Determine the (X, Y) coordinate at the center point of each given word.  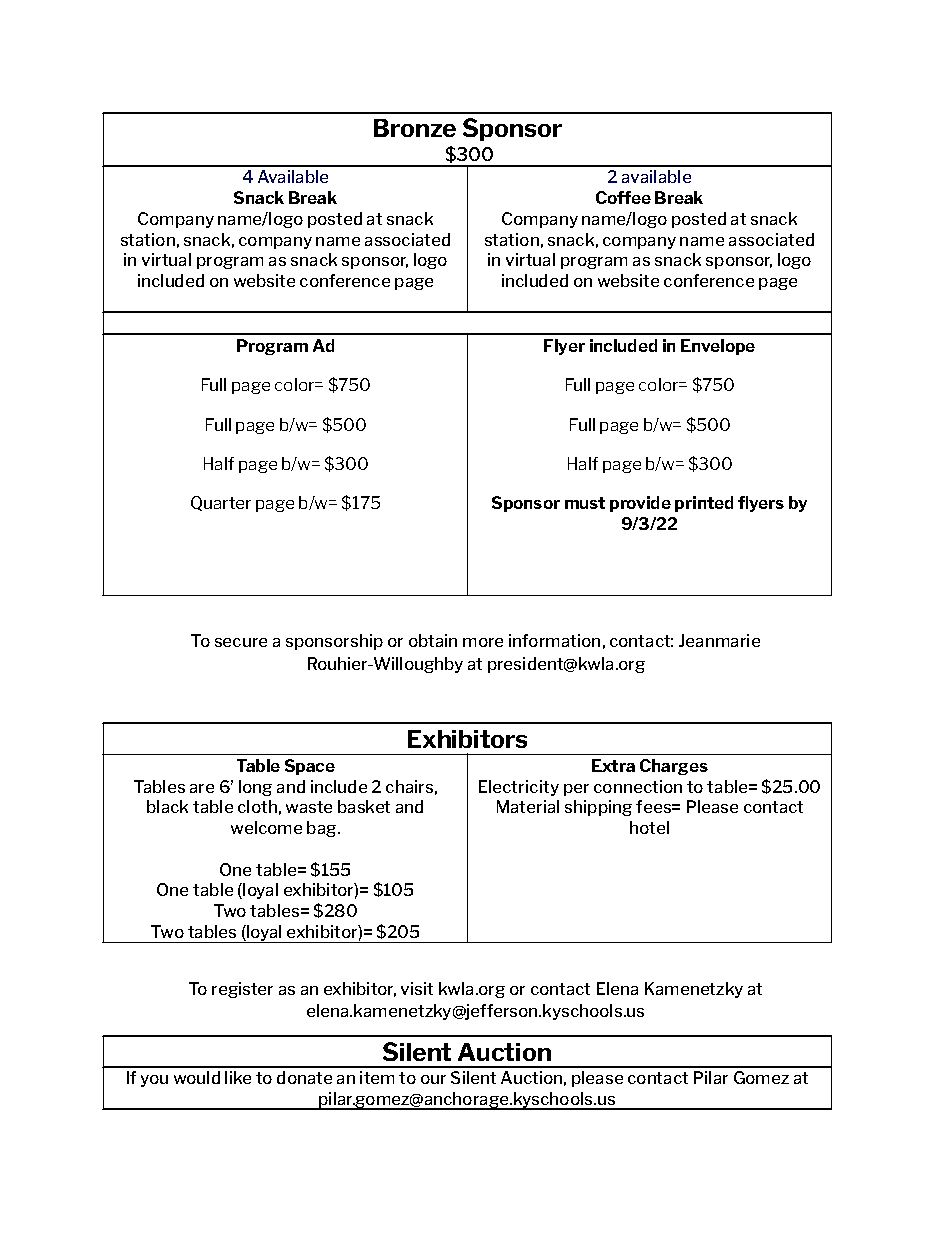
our (433, 1079)
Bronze (415, 128)
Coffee (623, 197)
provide (640, 504)
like (238, 1077)
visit (417, 988)
